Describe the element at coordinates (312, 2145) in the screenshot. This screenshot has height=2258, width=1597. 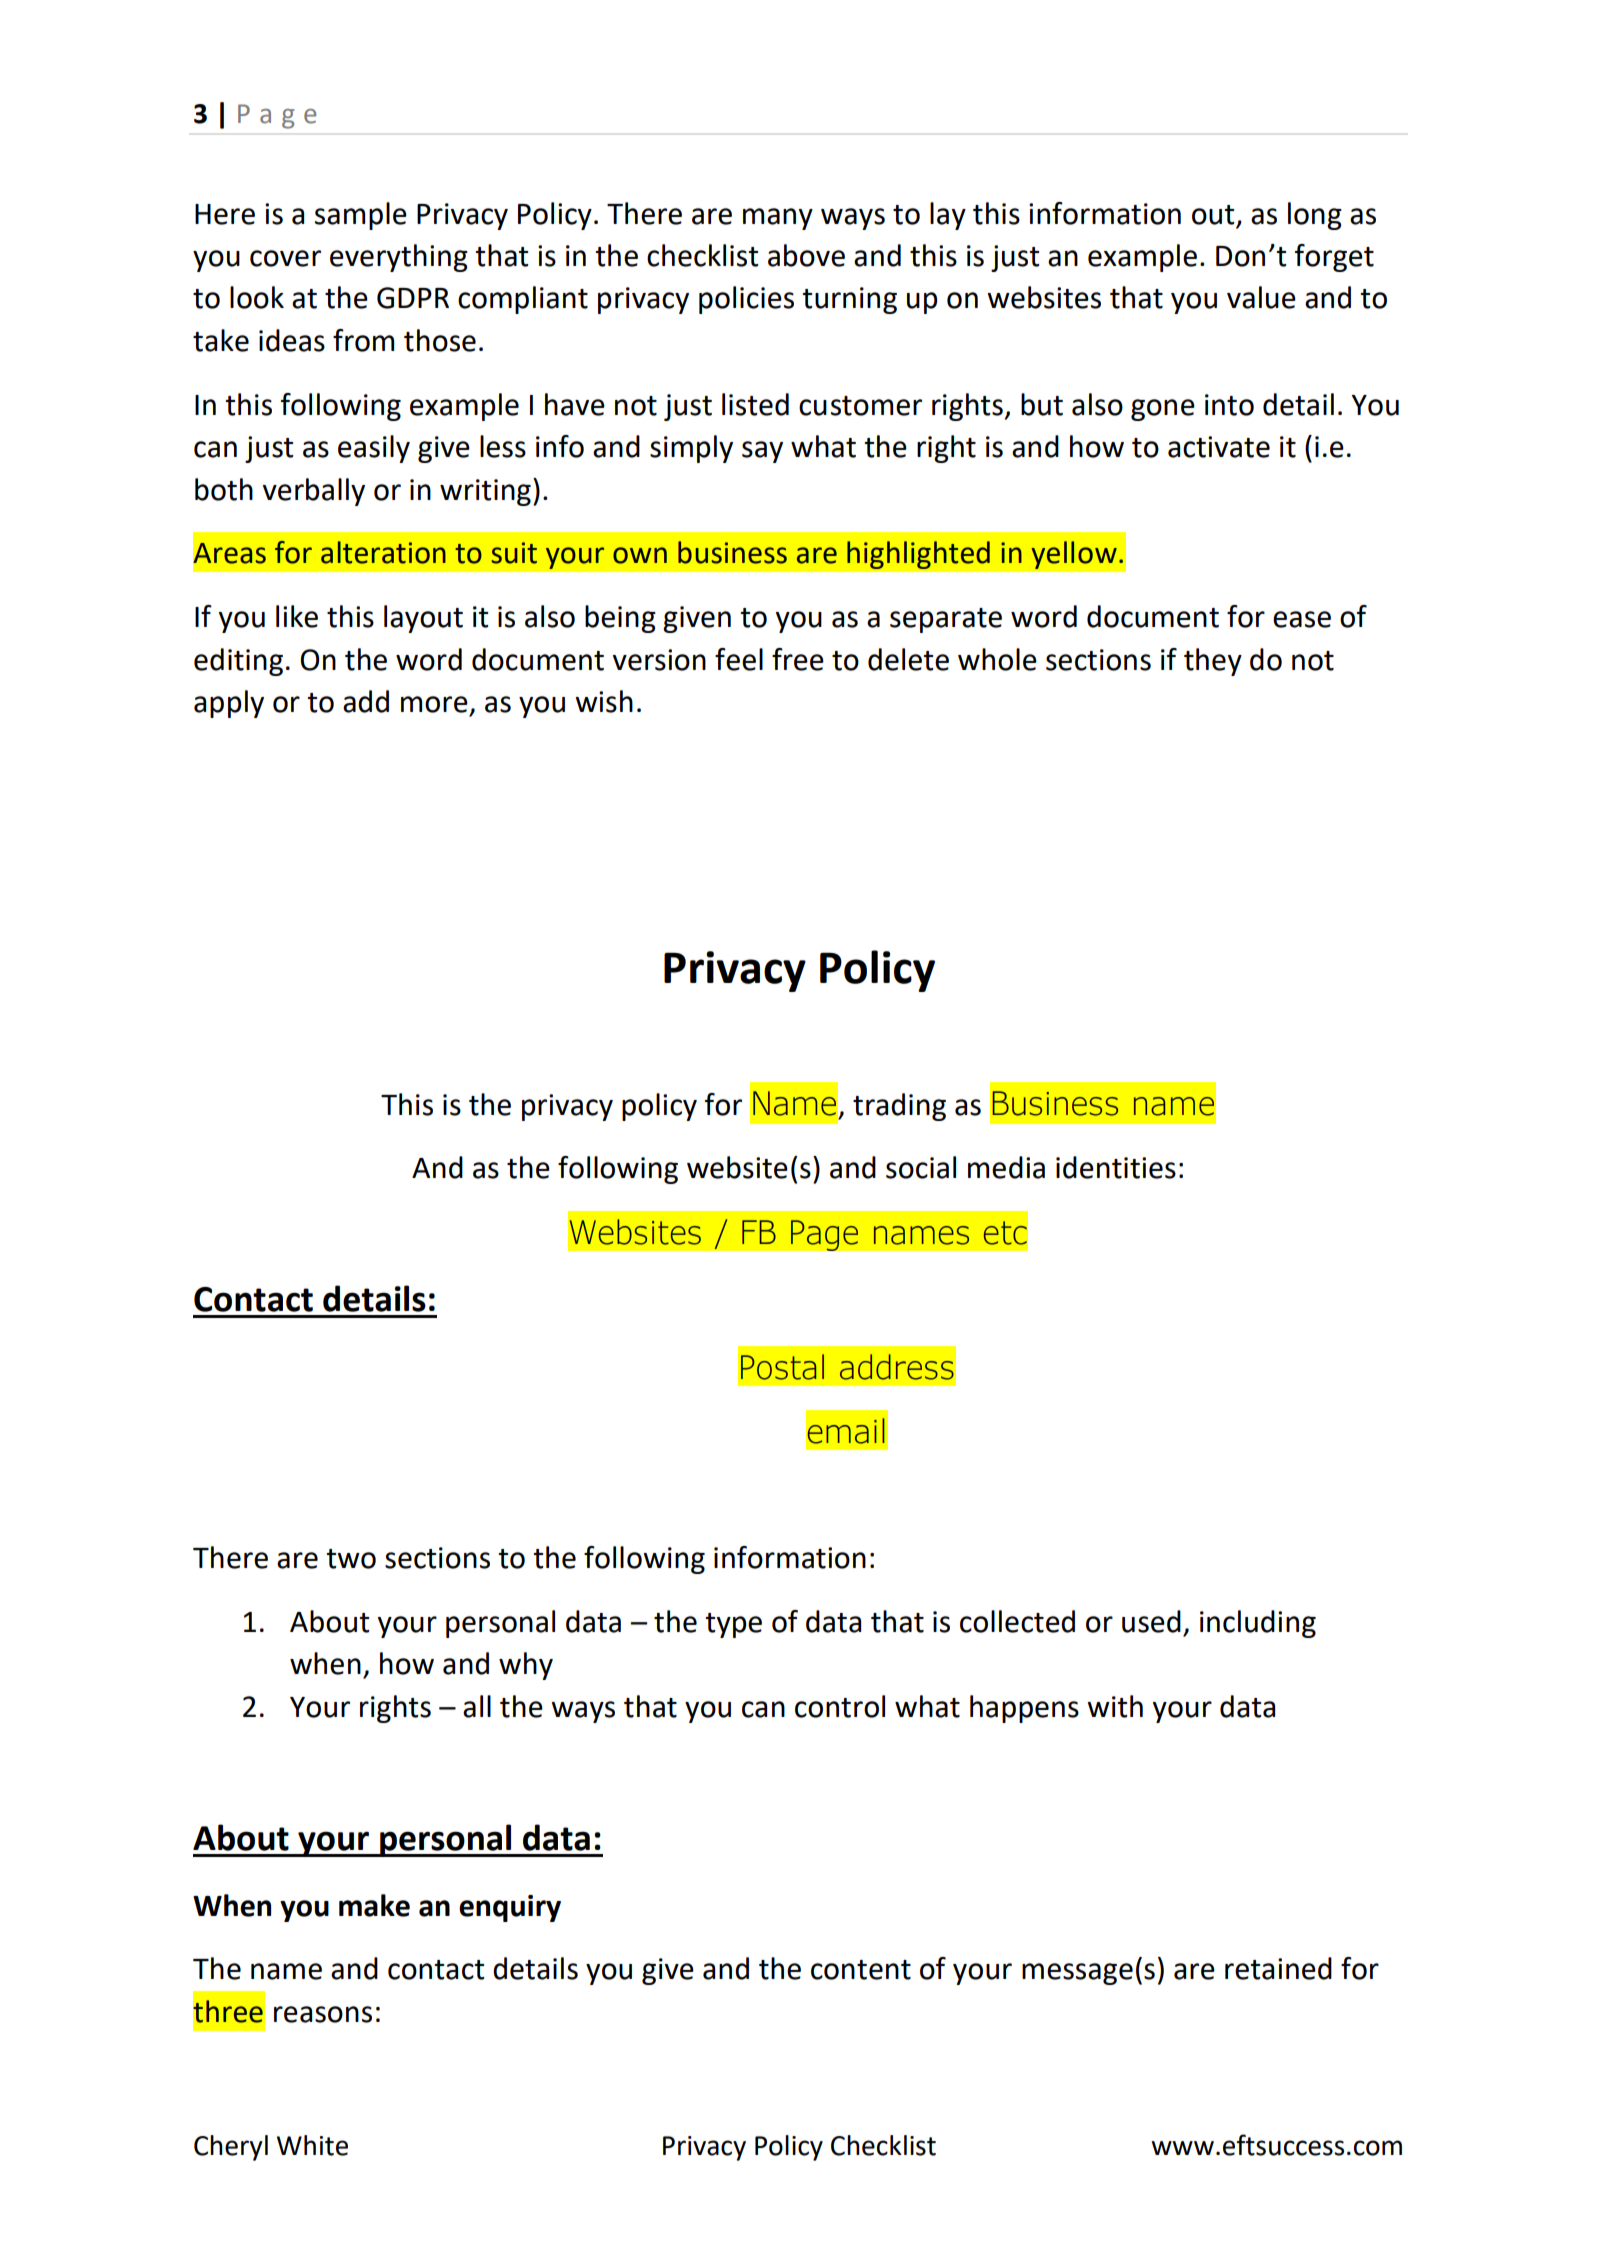
I see `White` at that location.
